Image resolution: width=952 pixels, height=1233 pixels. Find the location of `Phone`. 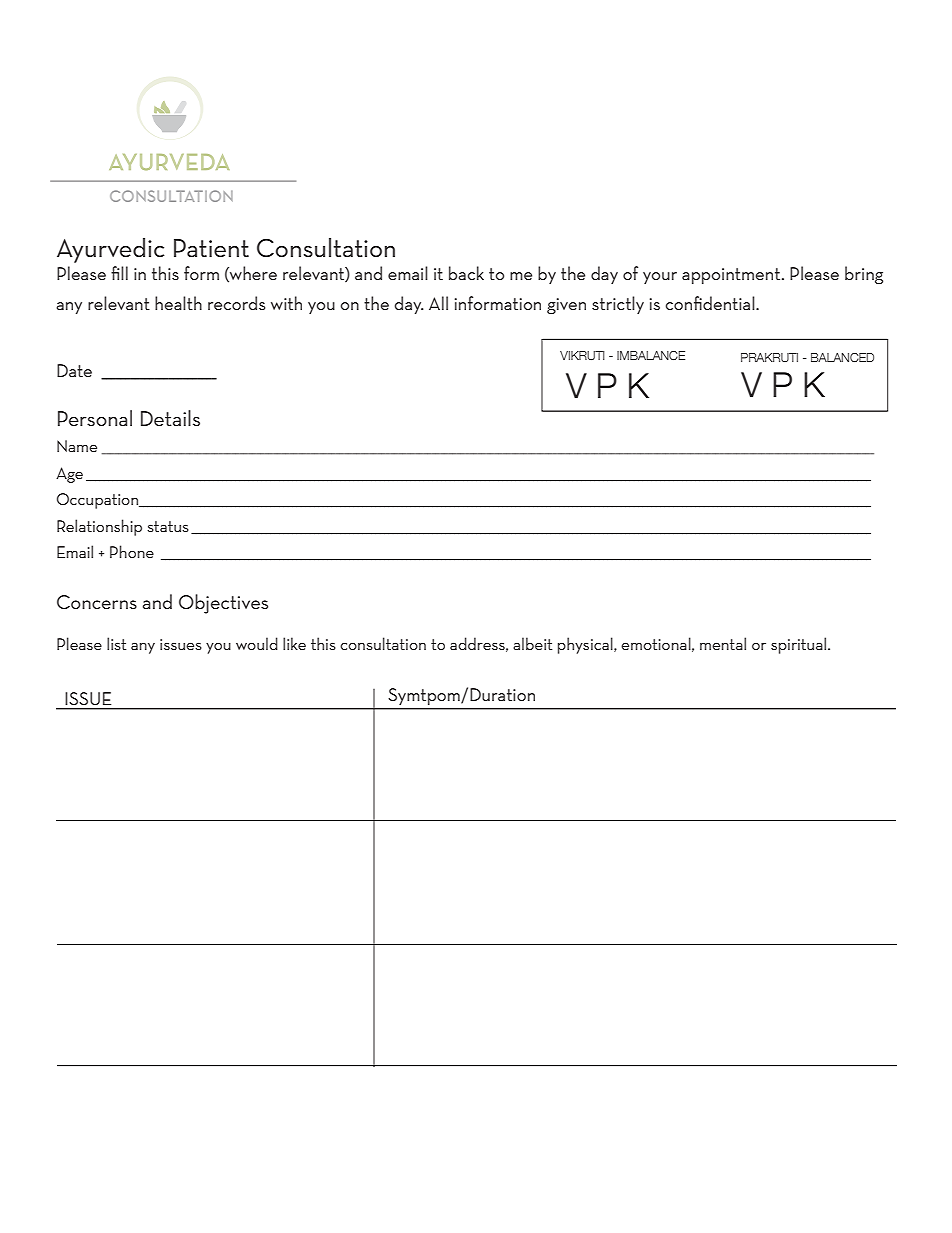

Phone is located at coordinates (132, 551).
